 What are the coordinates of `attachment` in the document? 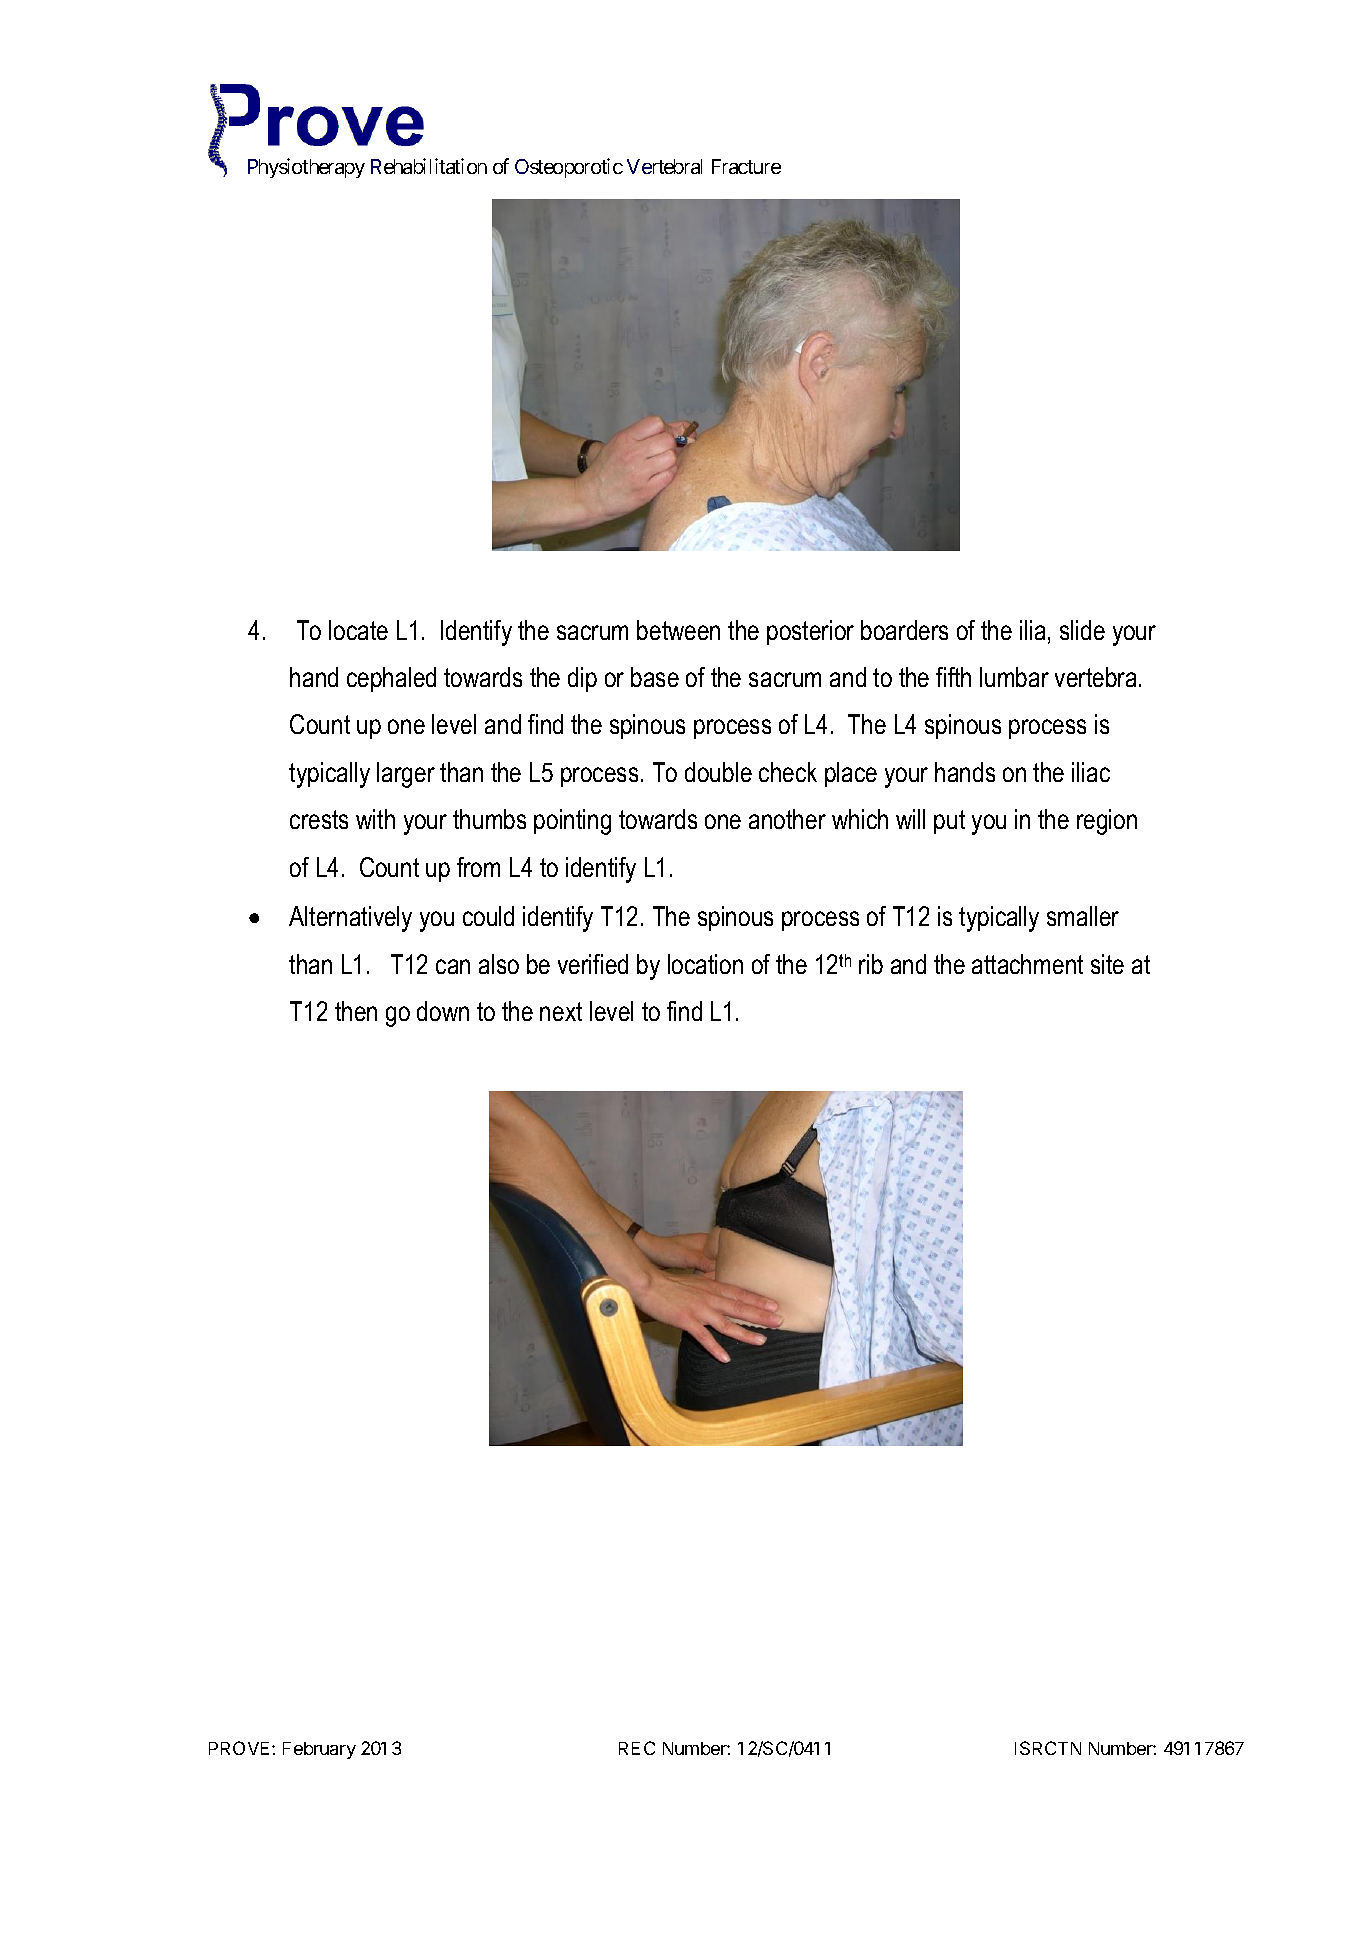 It's located at (1027, 964).
